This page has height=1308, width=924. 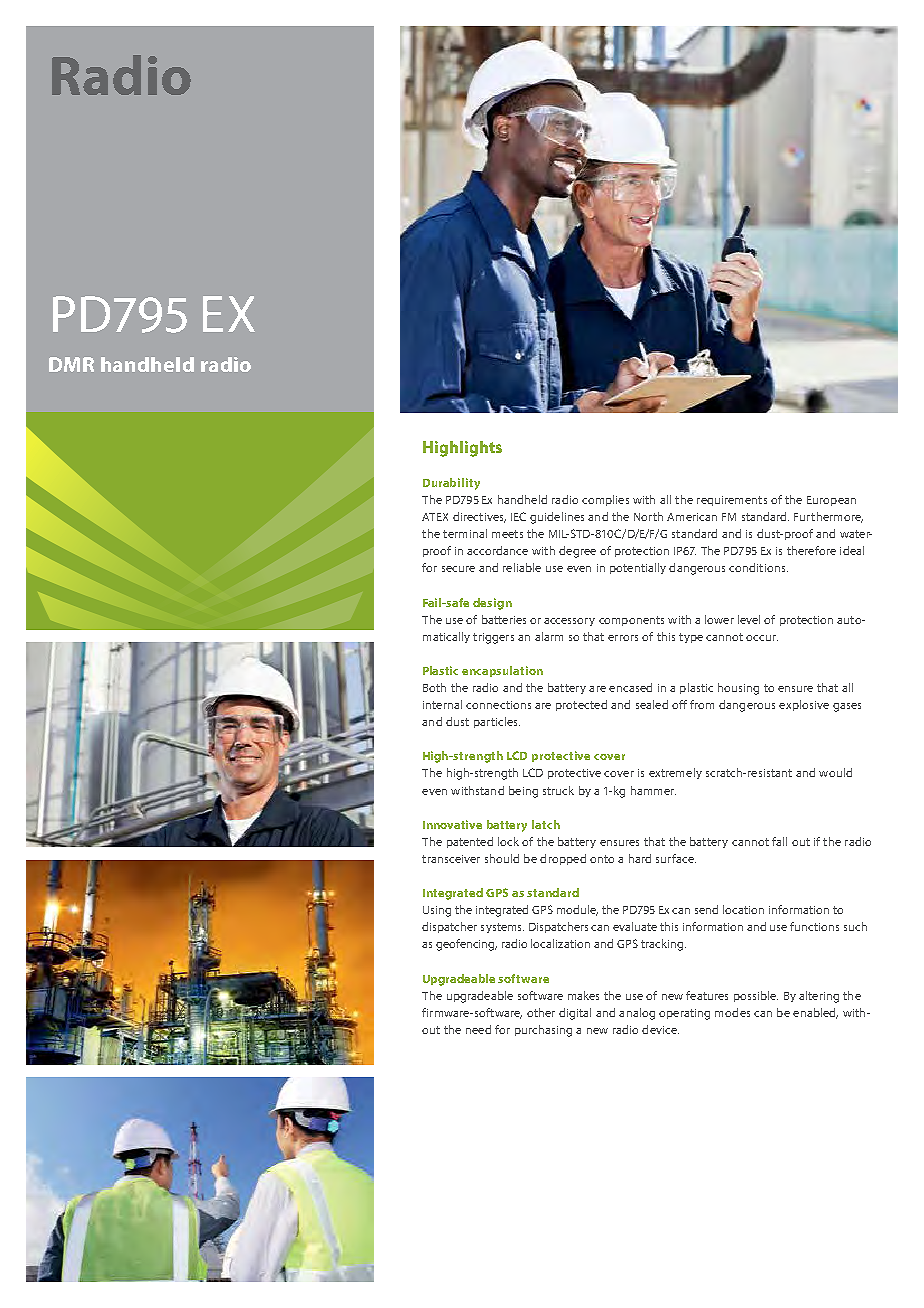 I want to click on Durability, so click(x=451, y=484).
